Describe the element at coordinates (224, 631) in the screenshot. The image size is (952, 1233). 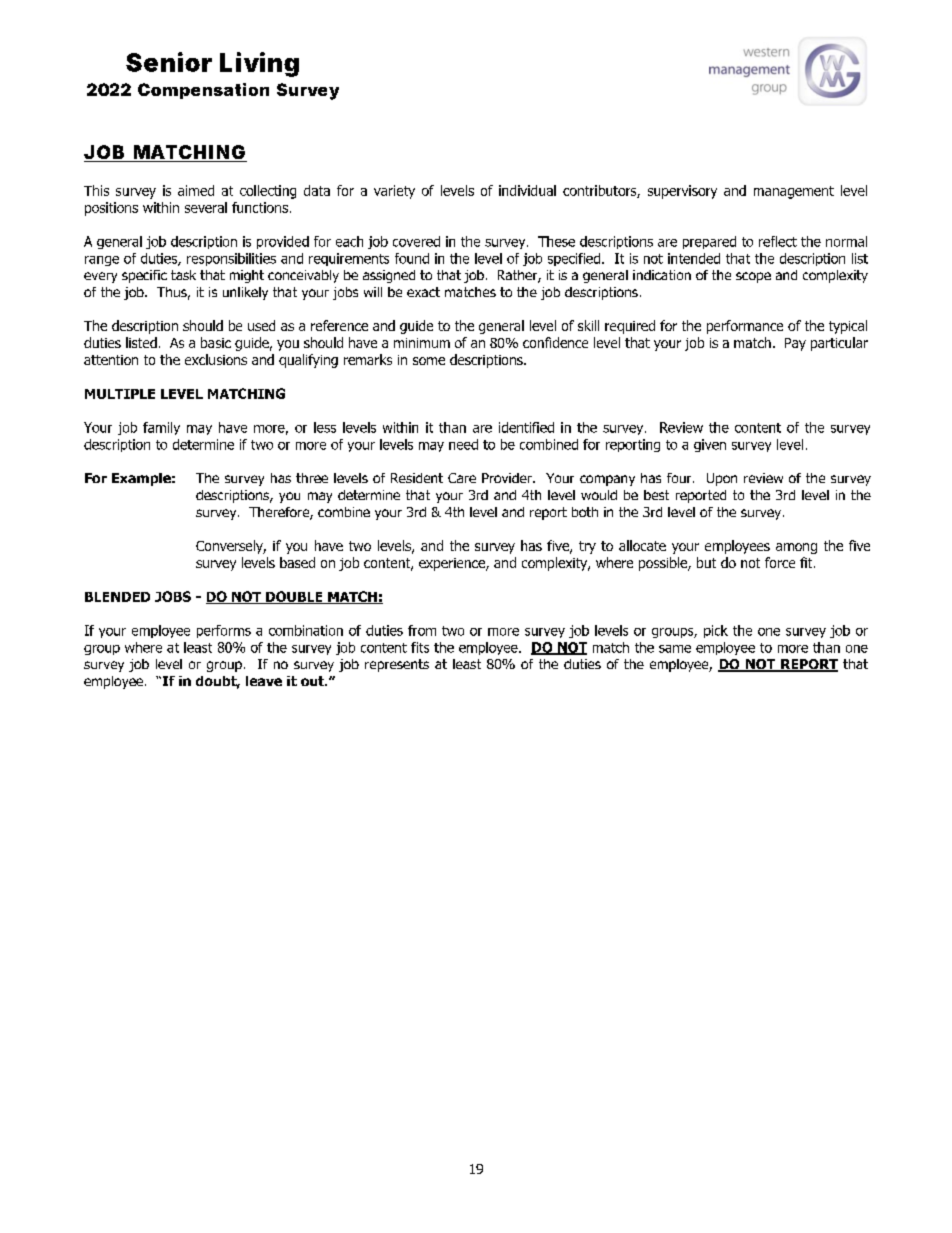
I see `performs` at that location.
